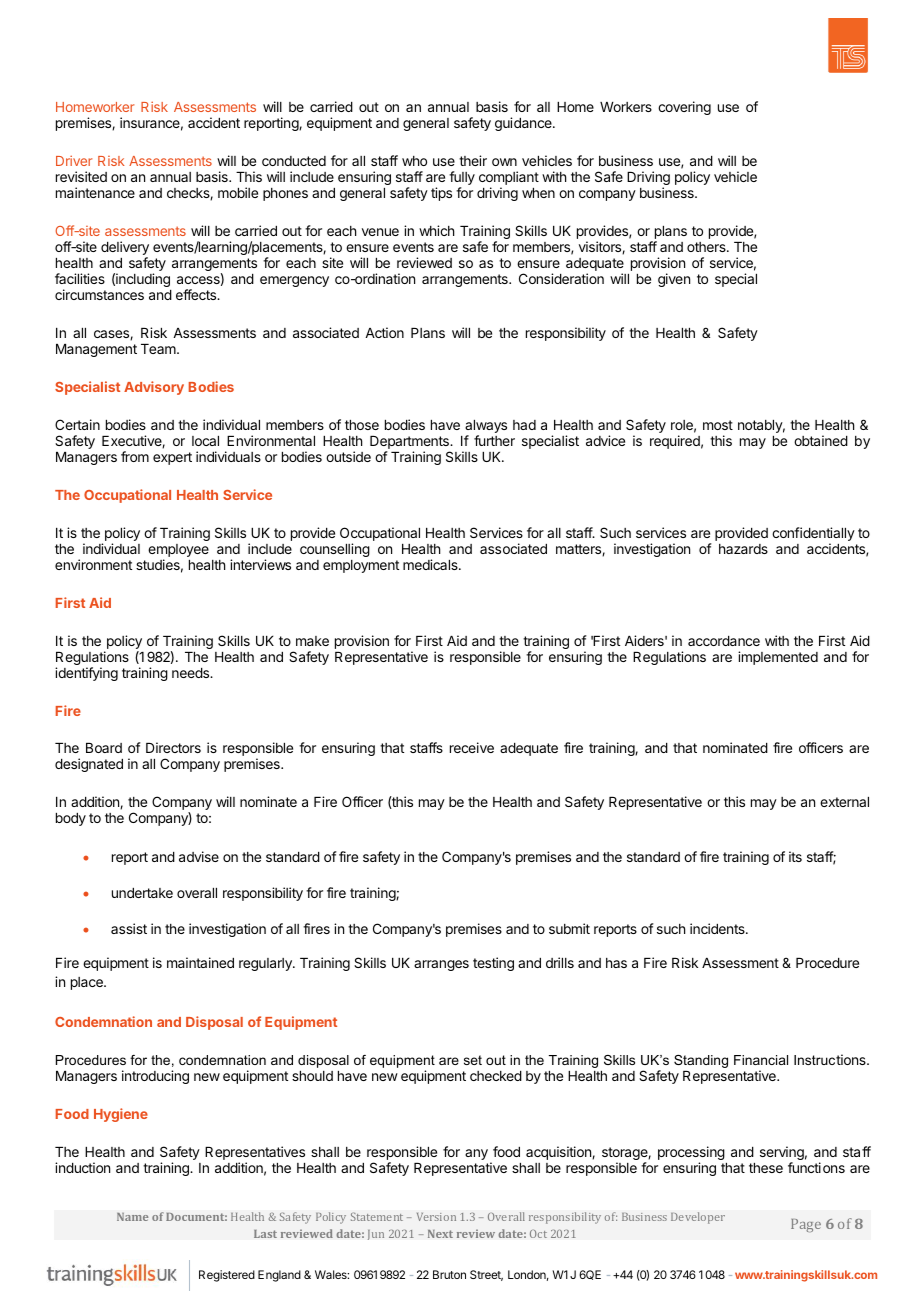 The width and height of the screenshot is (924, 1309). What do you see at coordinates (74, 160) in the screenshot?
I see `Driver` at bounding box center [74, 160].
